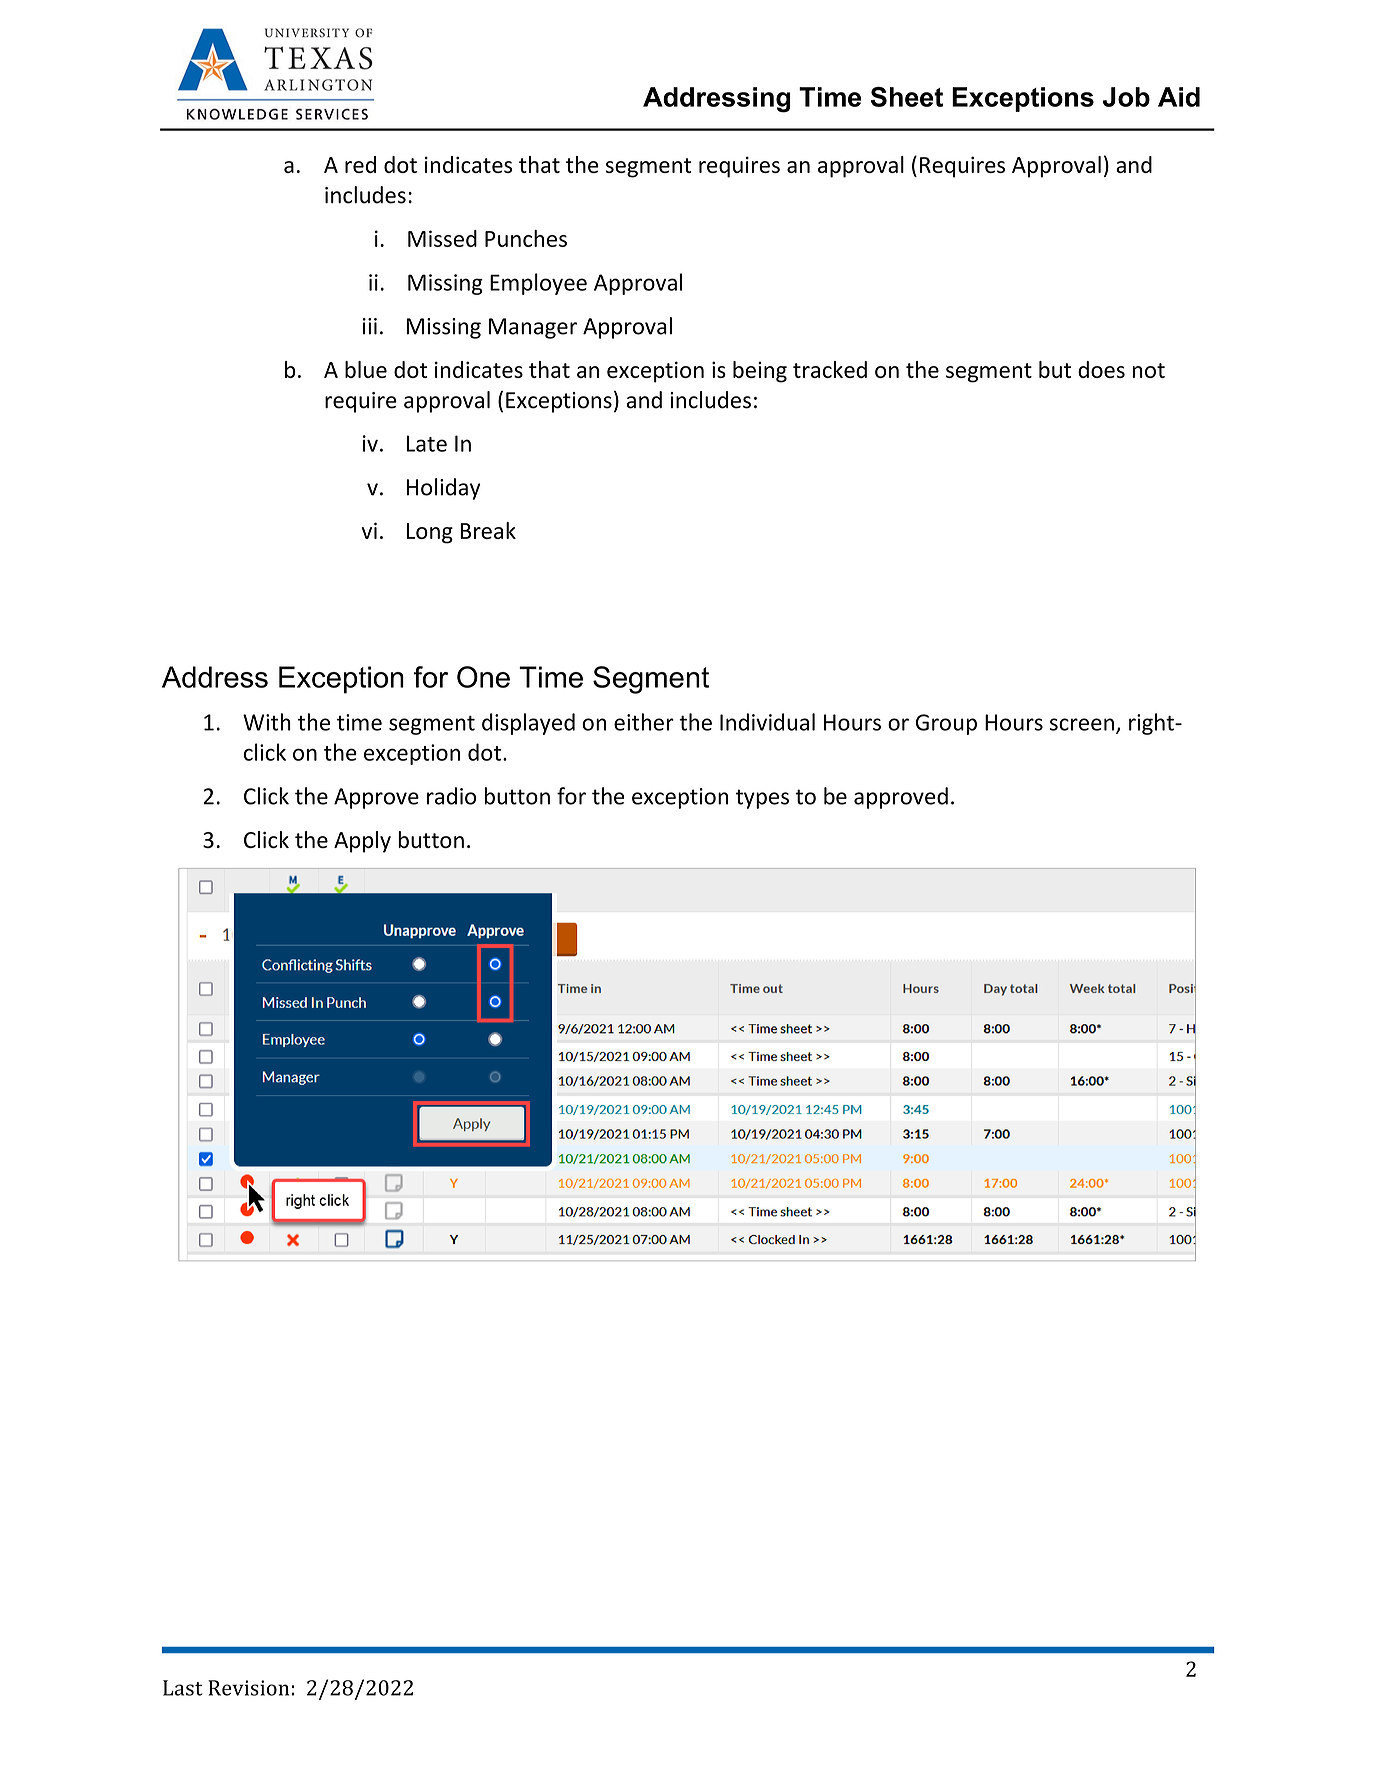  What do you see at coordinates (362, 842) in the image?
I see `Apply` at bounding box center [362, 842].
